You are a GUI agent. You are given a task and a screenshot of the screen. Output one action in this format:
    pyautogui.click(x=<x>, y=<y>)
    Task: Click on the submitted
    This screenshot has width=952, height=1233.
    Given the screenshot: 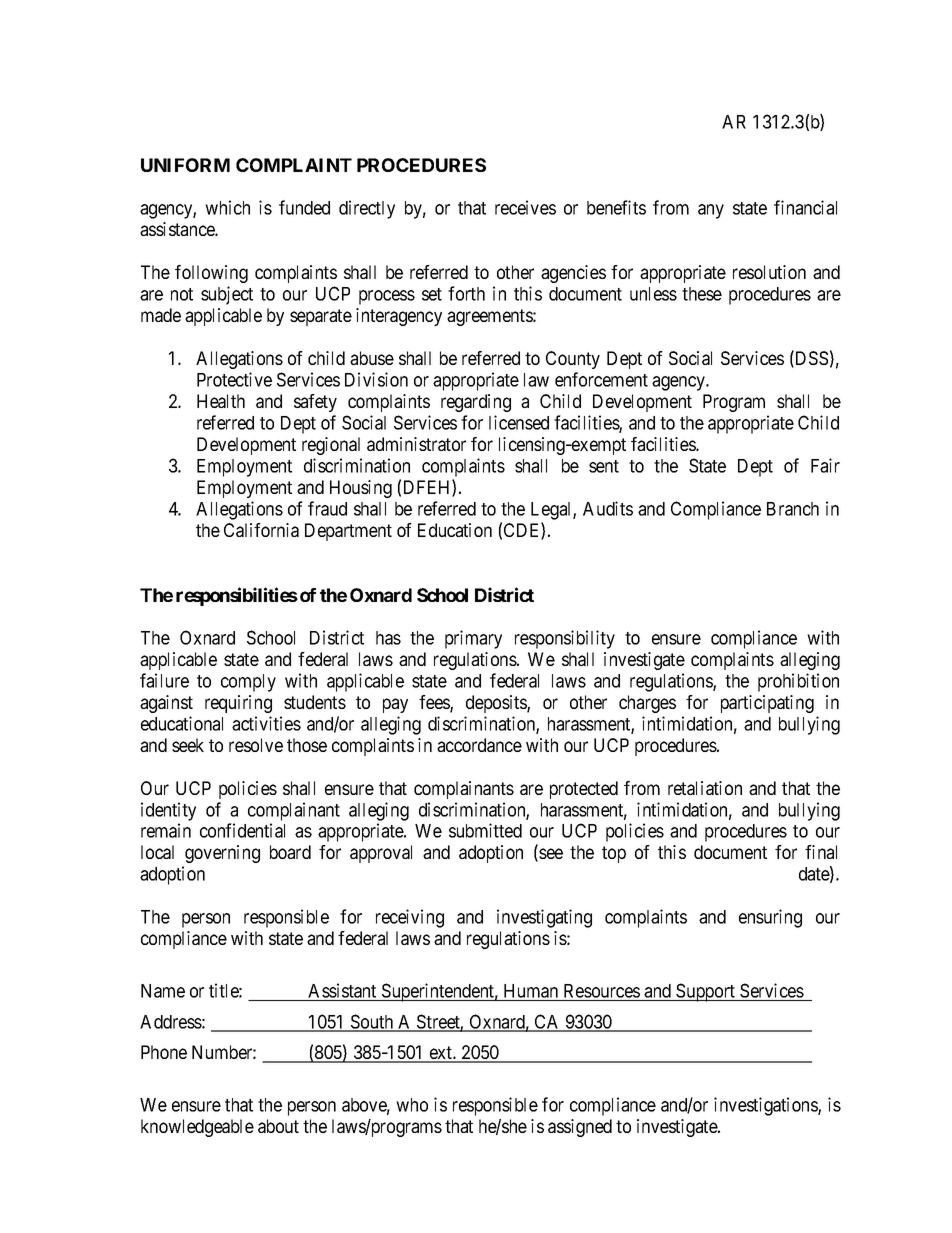 What is the action you would take?
    pyautogui.click(x=485, y=830)
